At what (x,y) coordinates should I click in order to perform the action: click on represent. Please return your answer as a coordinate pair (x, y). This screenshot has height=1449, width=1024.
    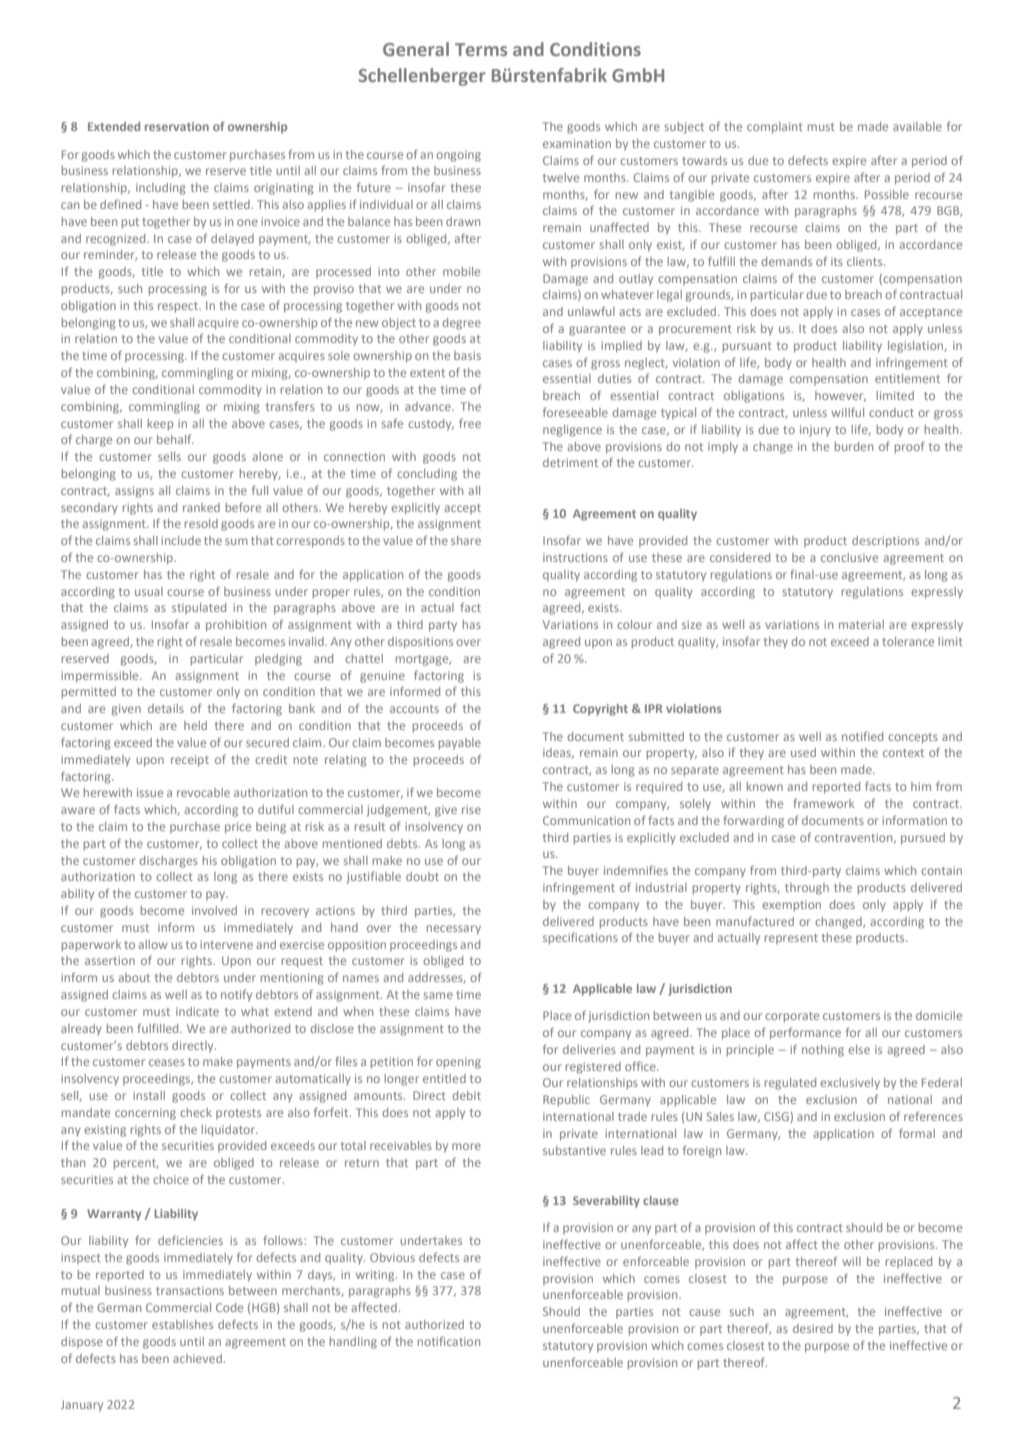
    Looking at the image, I should click on (791, 939).
